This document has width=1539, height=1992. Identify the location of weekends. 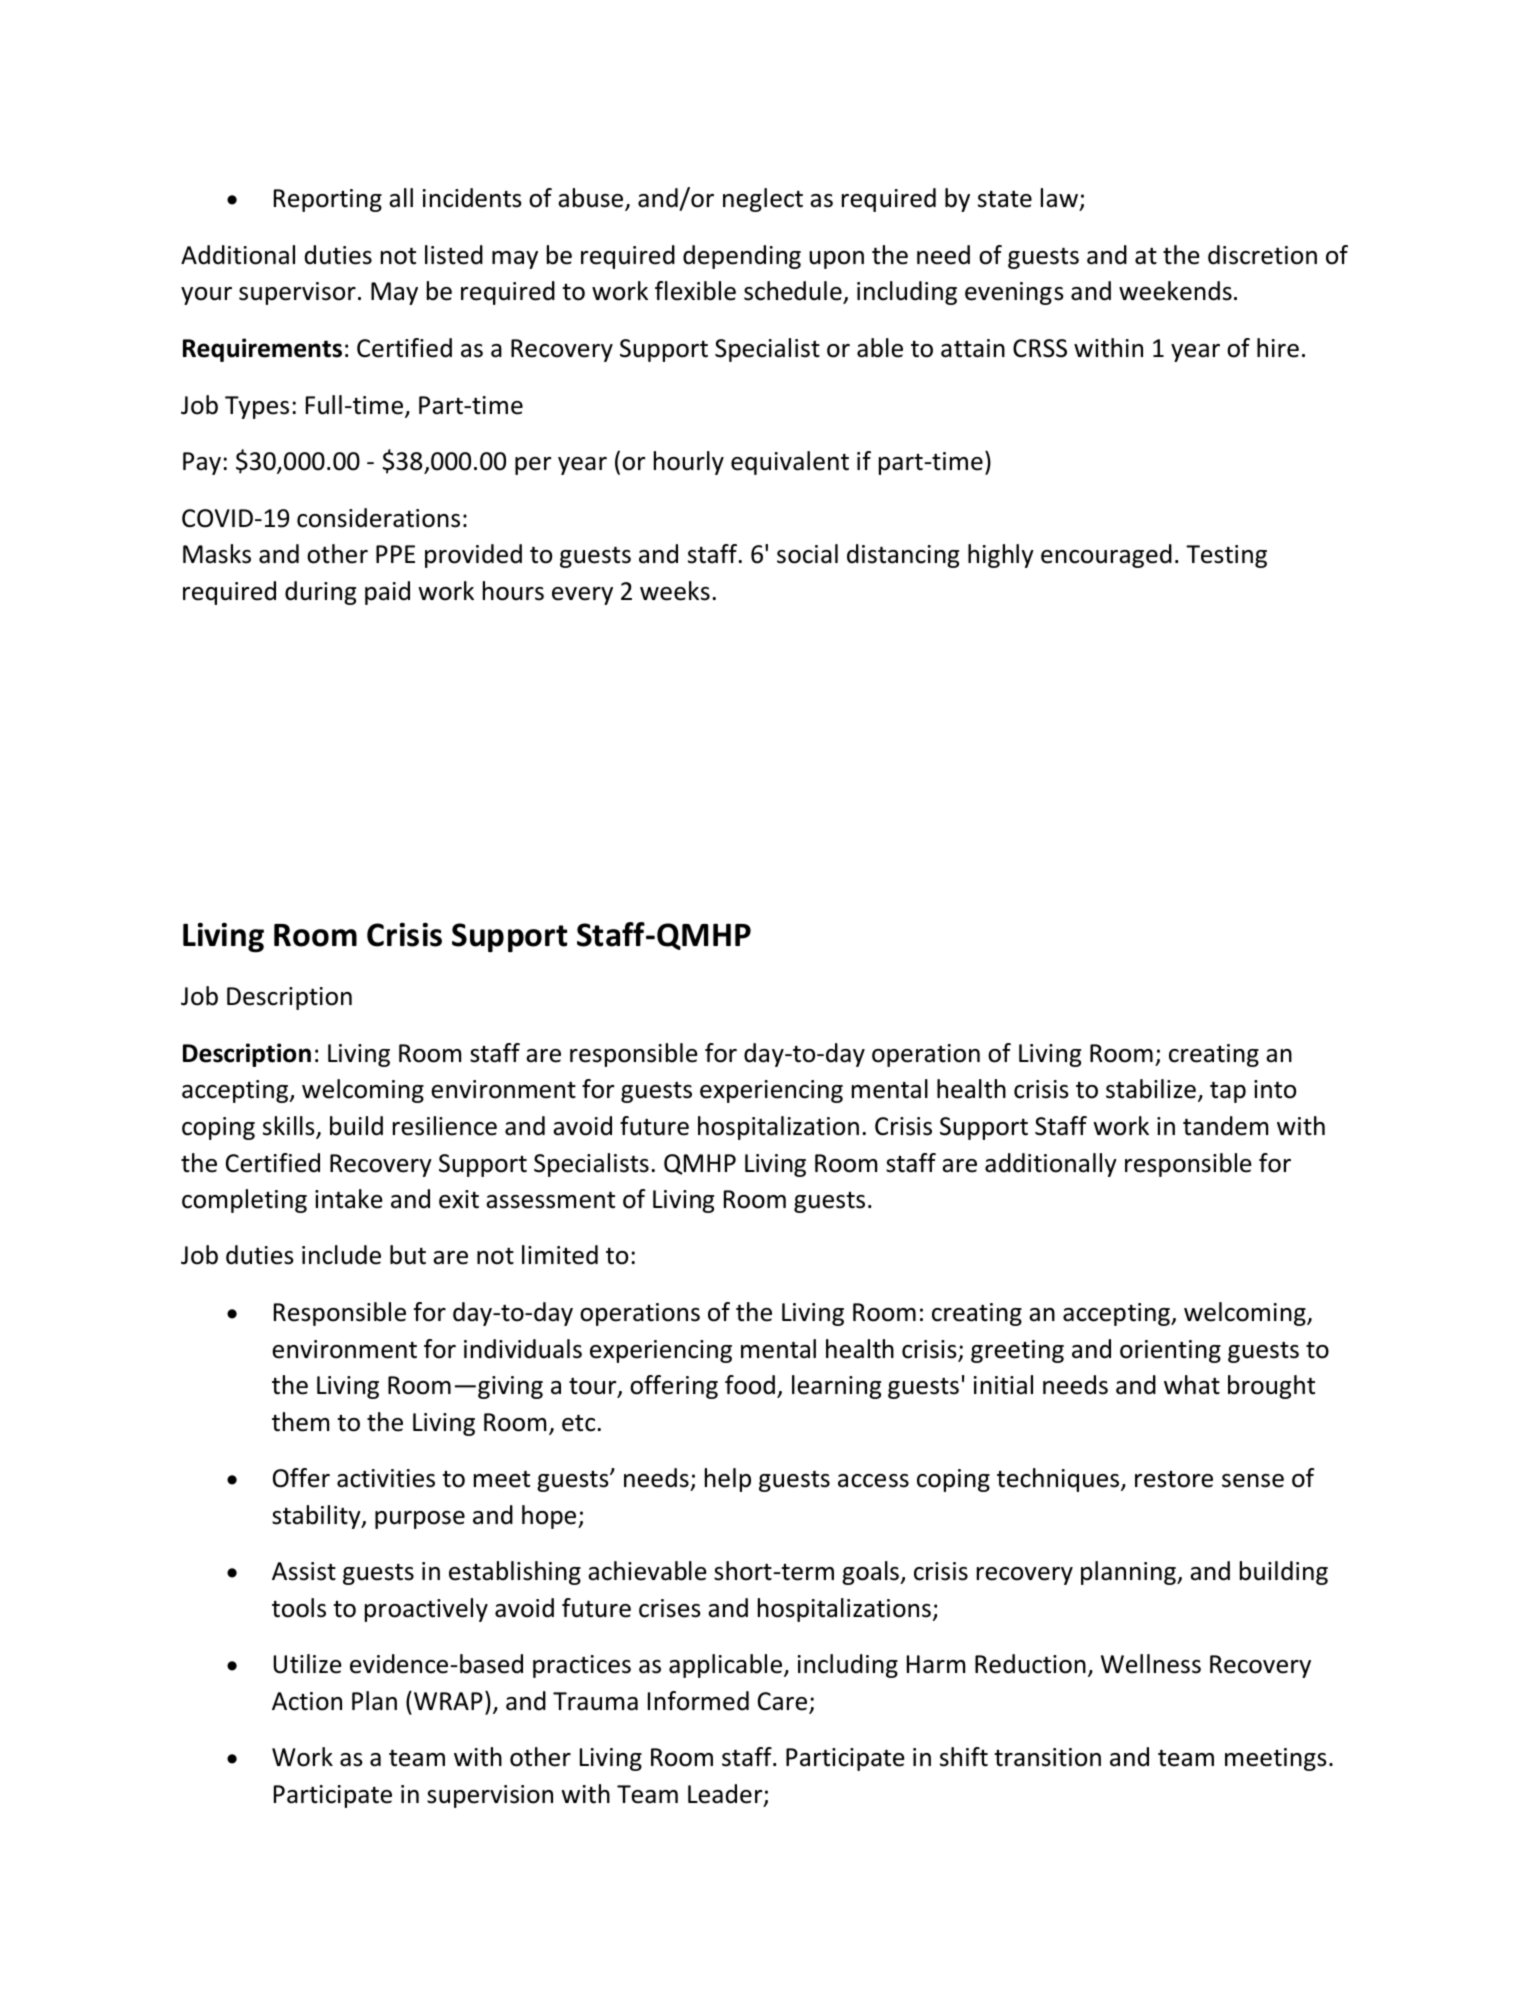
(1175, 291).
